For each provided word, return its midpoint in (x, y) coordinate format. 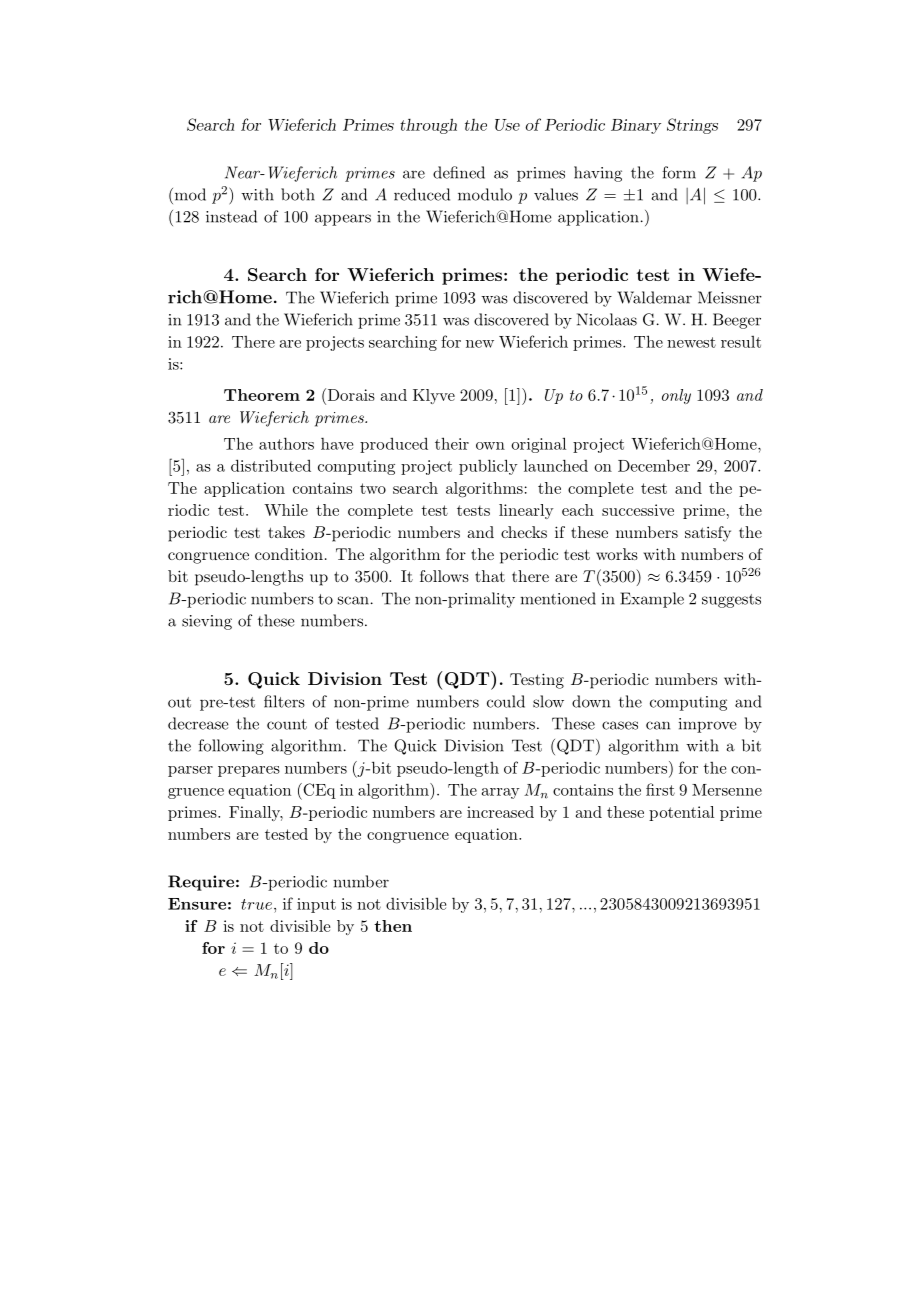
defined (459, 172)
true (258, 904)
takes (286, 532)
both (298, 194)
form (679, 172)
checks (524, 532)
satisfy (708, 534)
